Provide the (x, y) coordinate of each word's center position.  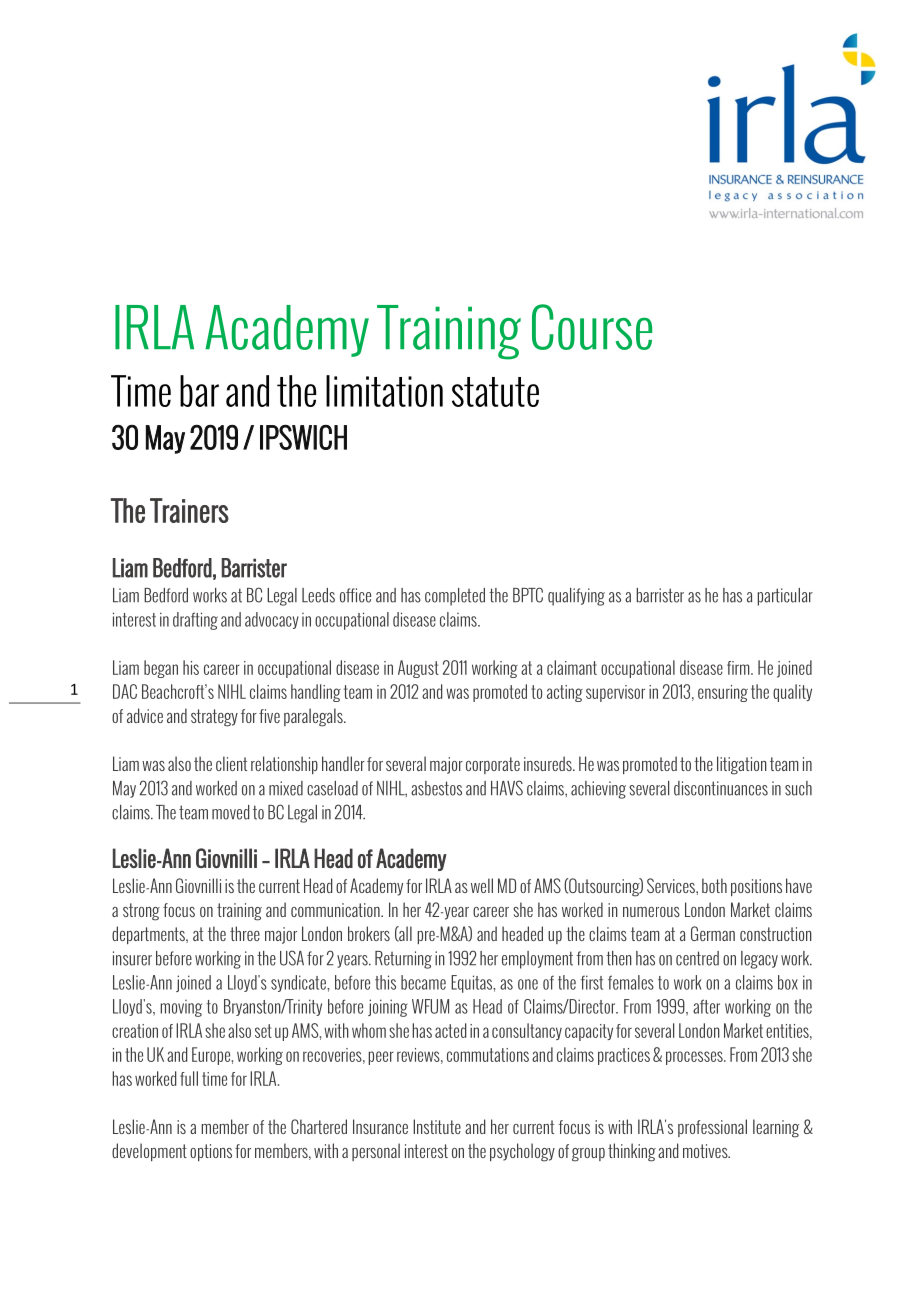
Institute (437, 1126)
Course (592, 327)
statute (495, 392)
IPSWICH (303, 437)
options (211, 1152)
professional (712, 1128)
